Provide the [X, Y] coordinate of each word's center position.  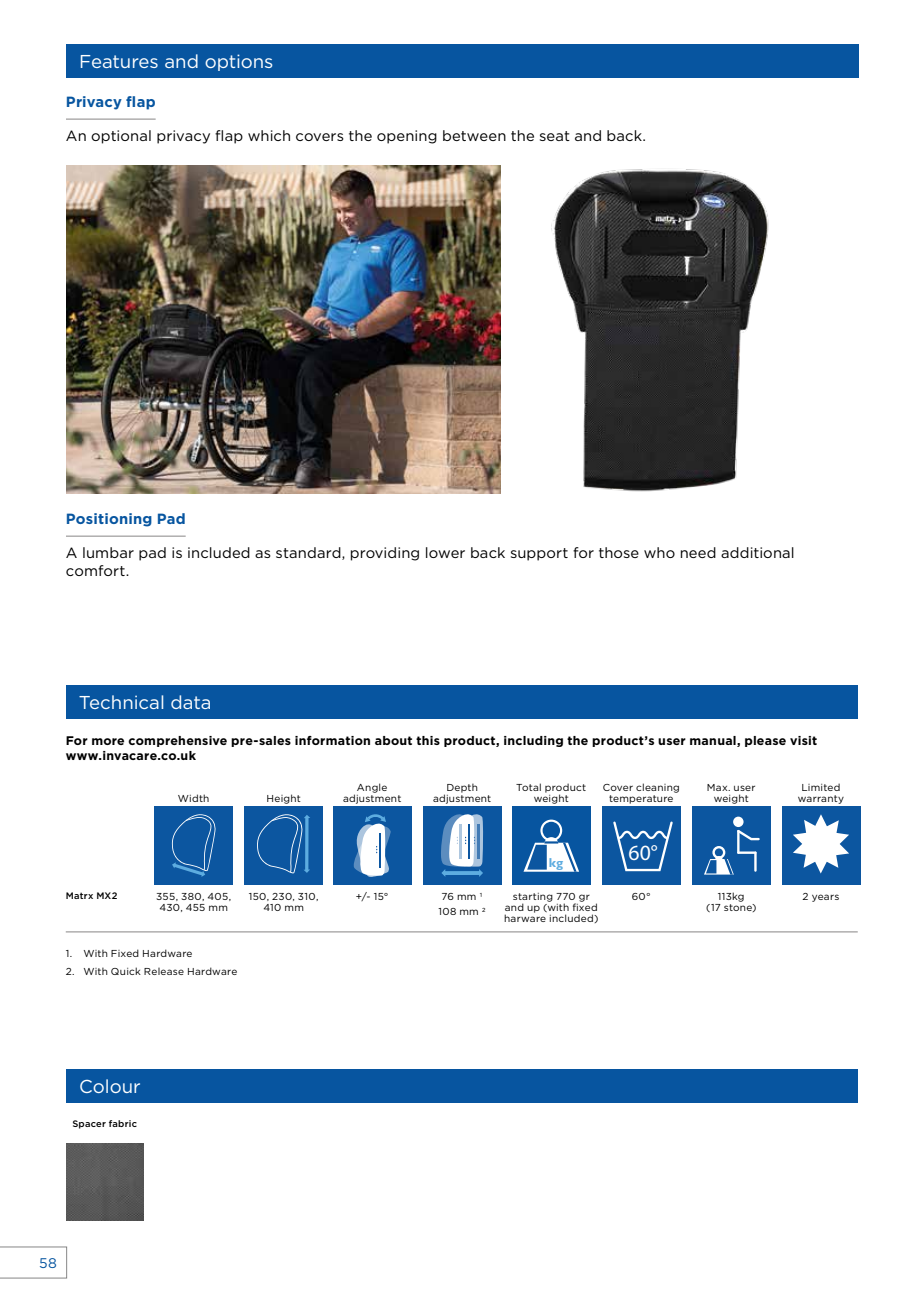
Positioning [109, 520]
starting [533, 898]
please [765, 741]
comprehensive [177, 741]
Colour [110, 1086]
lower [445, 552]
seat [555, 136]
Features [119, 61]
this [428, 740]
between [474, 135]
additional [757, 552]
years [825, 898]
